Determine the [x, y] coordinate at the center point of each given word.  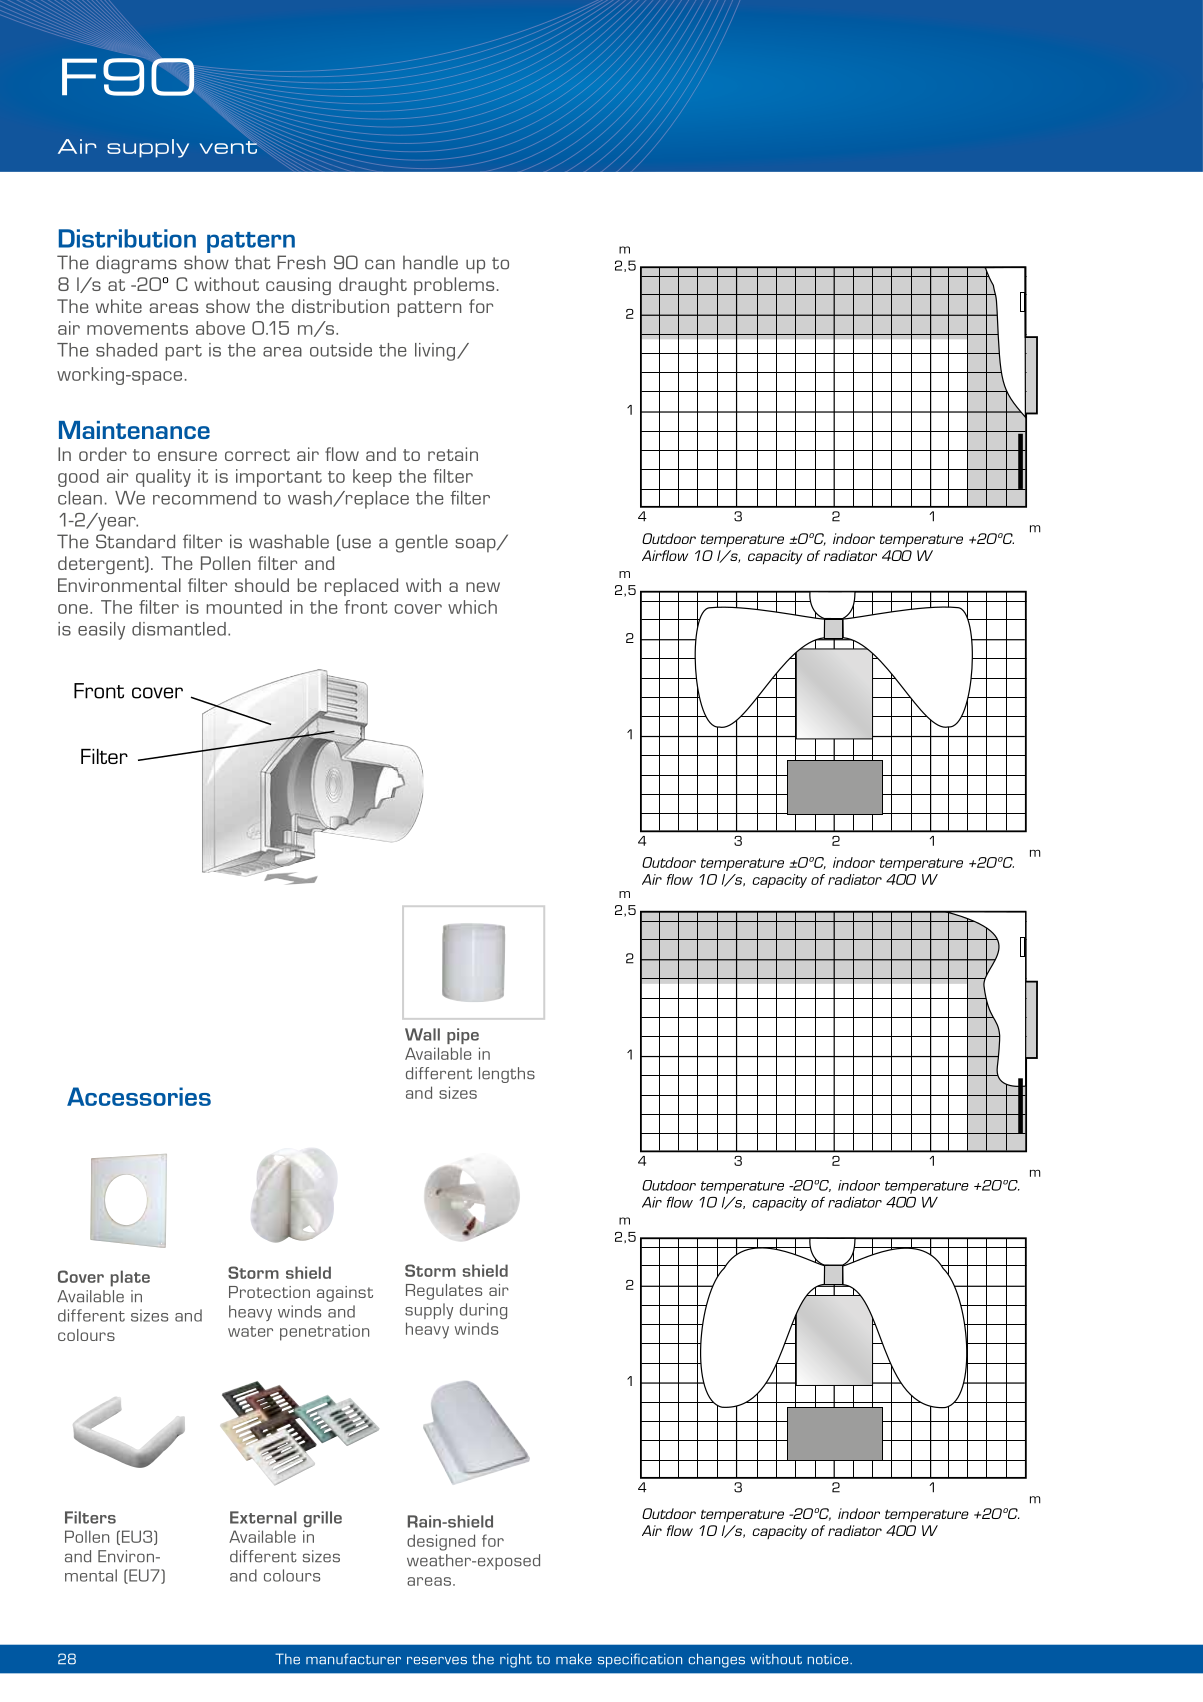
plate [130, 1278]
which [472, 607]
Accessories [139, 1096]
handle [430, 262]
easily [101, 631]
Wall [422, 1034]
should [262, 585]
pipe [463, 1036]
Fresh [301, 262]
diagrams [136, 264]
